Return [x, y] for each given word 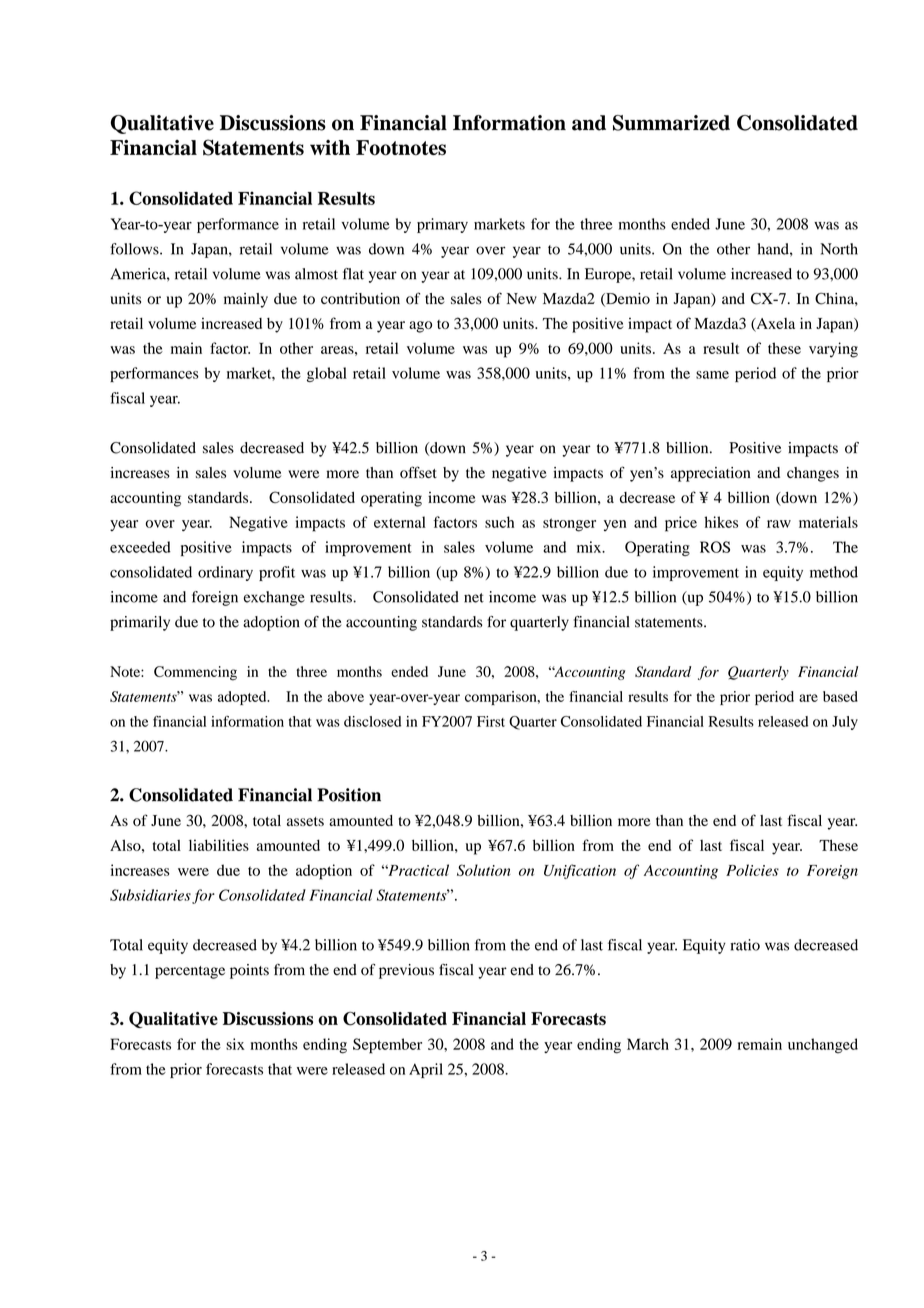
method [834, 572]
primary [442, 225]
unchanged [823, 1046]
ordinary [225, 573]
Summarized [671, 123]
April [426, 1070]
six [235, 1044]
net [474, 598]
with [330, 147]
